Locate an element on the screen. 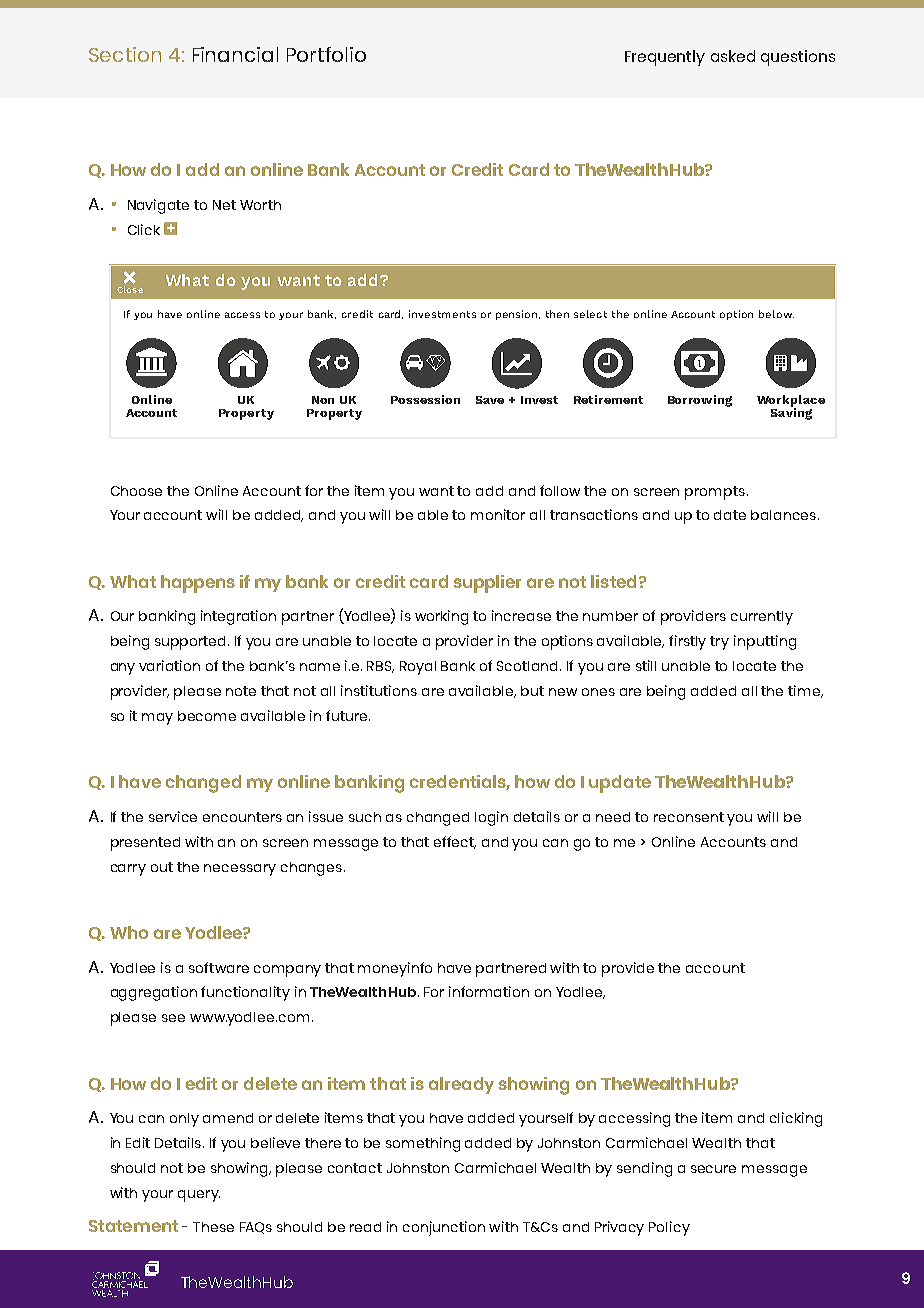 The image size is (924, 1308). supported is located at coordinates (192, 643).
